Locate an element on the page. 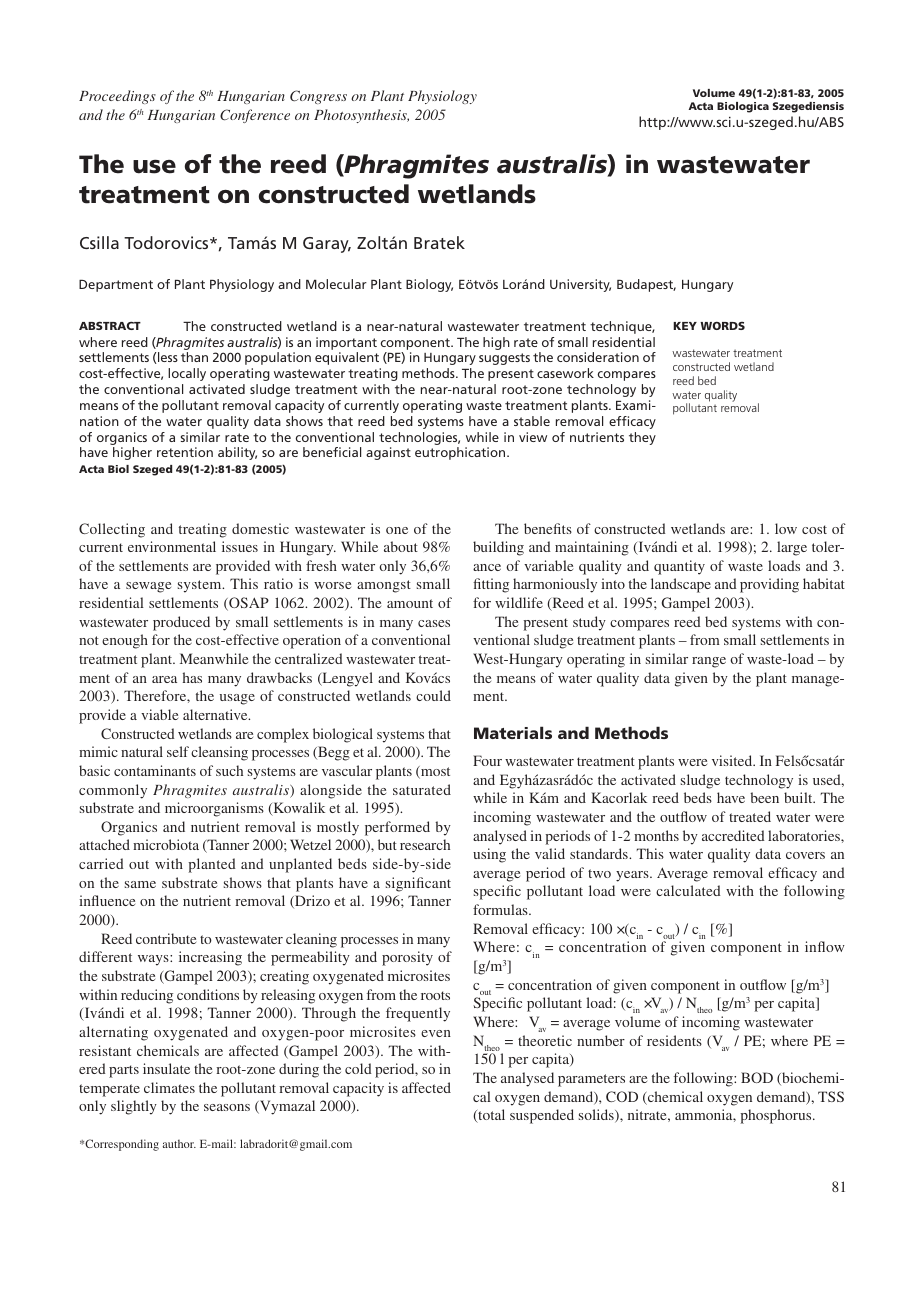  could is located at coordinates (433, 695).
